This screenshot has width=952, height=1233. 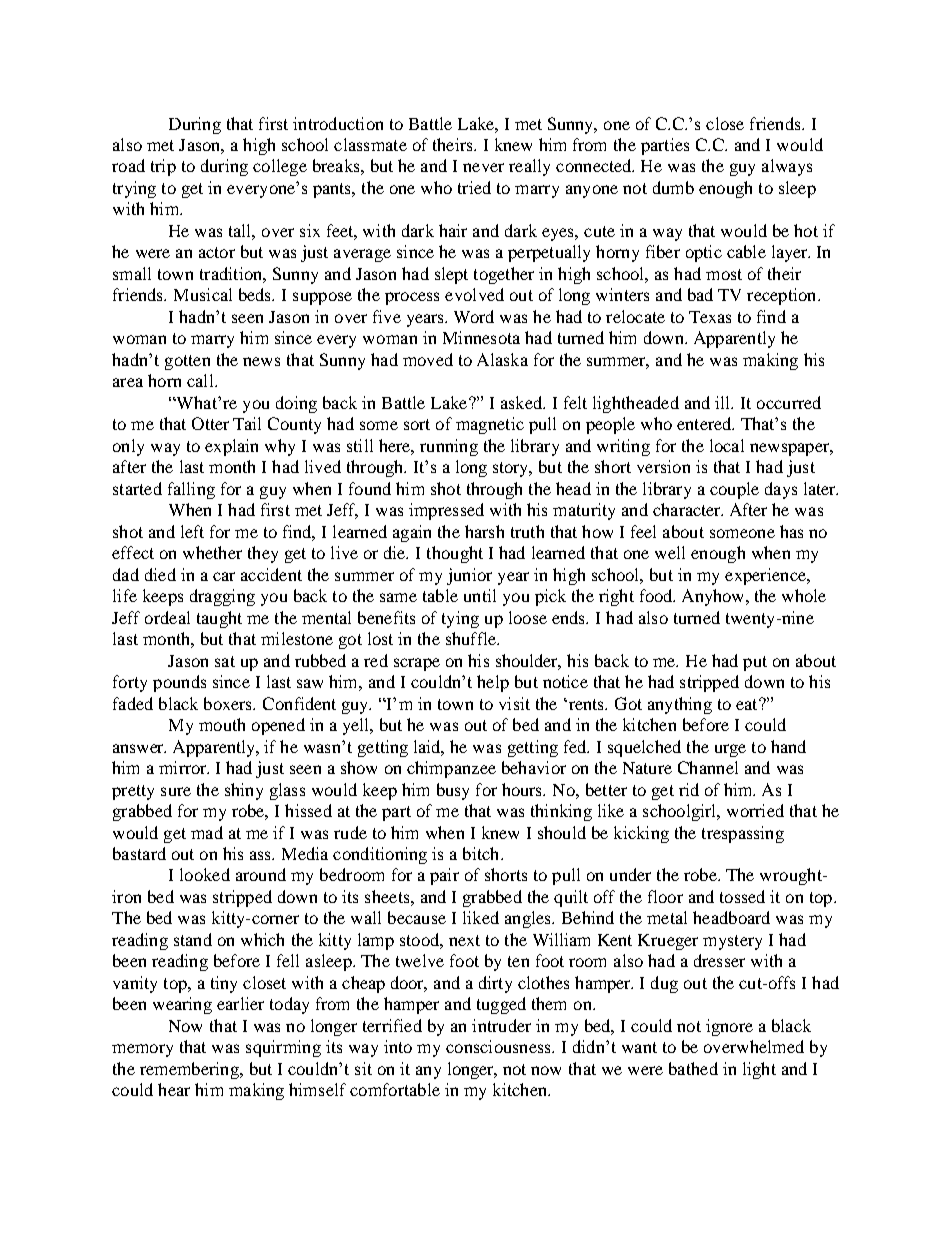 I want to click on consciousness, so click(x=499, y=1046).
